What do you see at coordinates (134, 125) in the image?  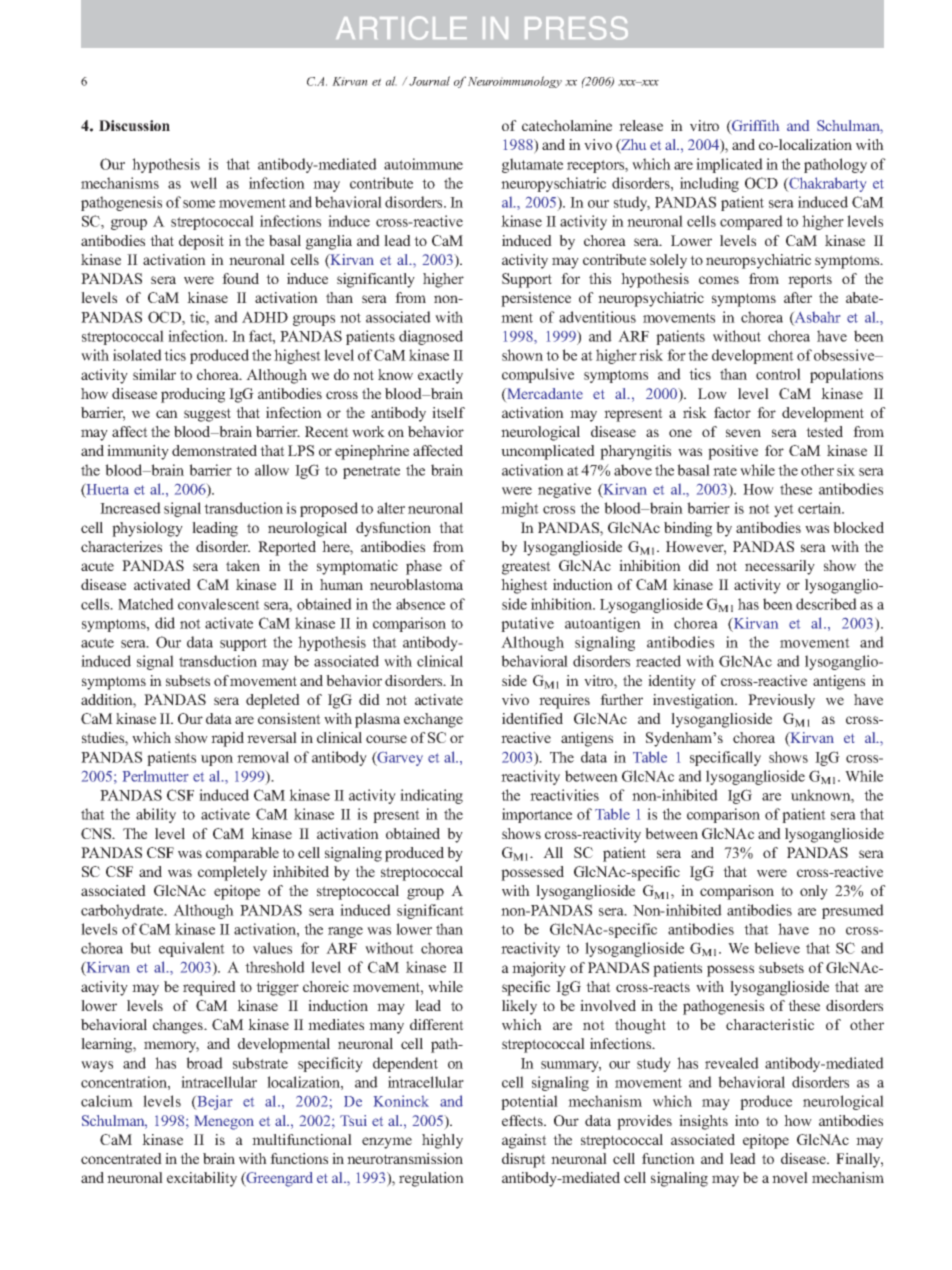 I see `Discussion` at bounding box center [134, 125].
